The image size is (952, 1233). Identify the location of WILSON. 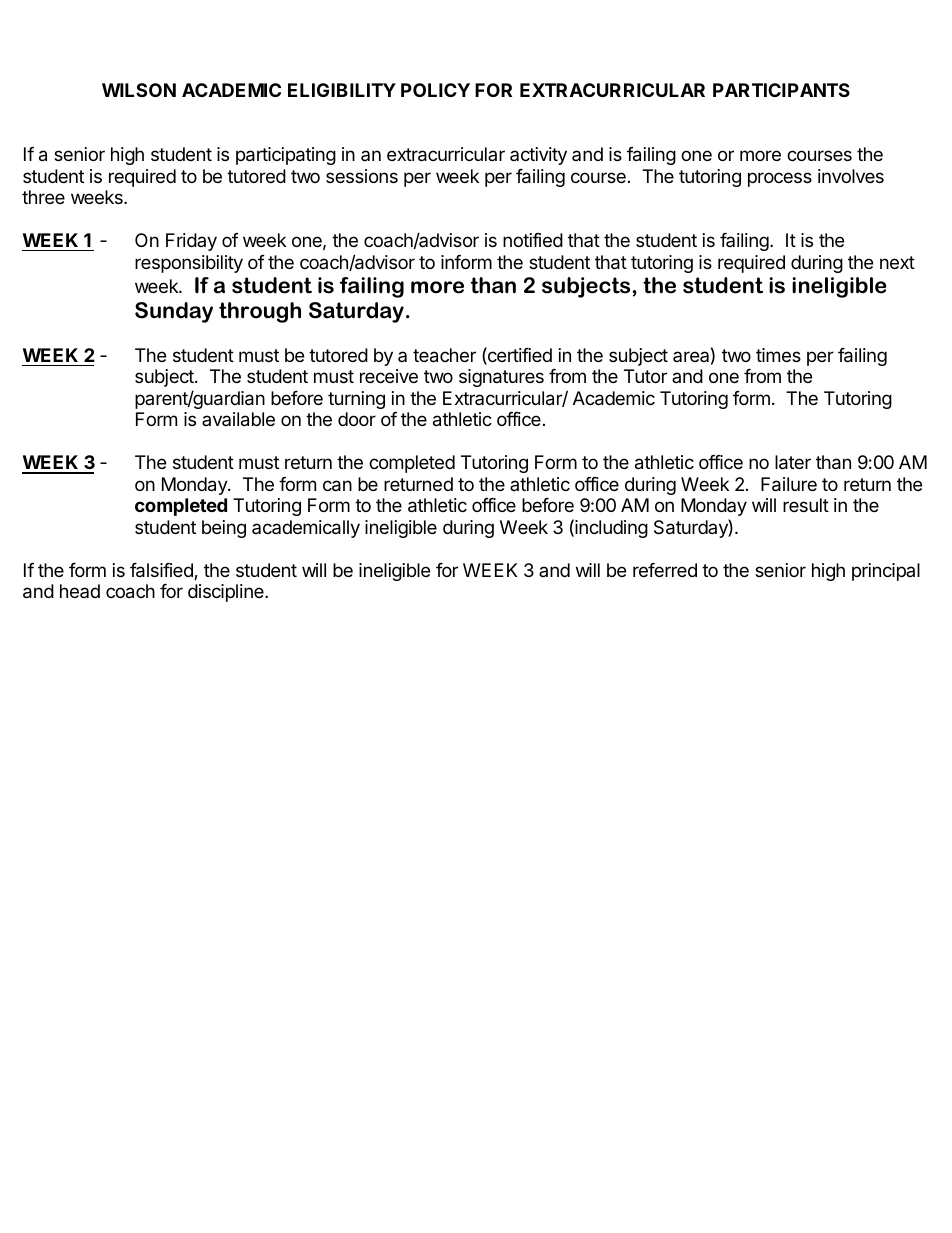
(139, 90).
